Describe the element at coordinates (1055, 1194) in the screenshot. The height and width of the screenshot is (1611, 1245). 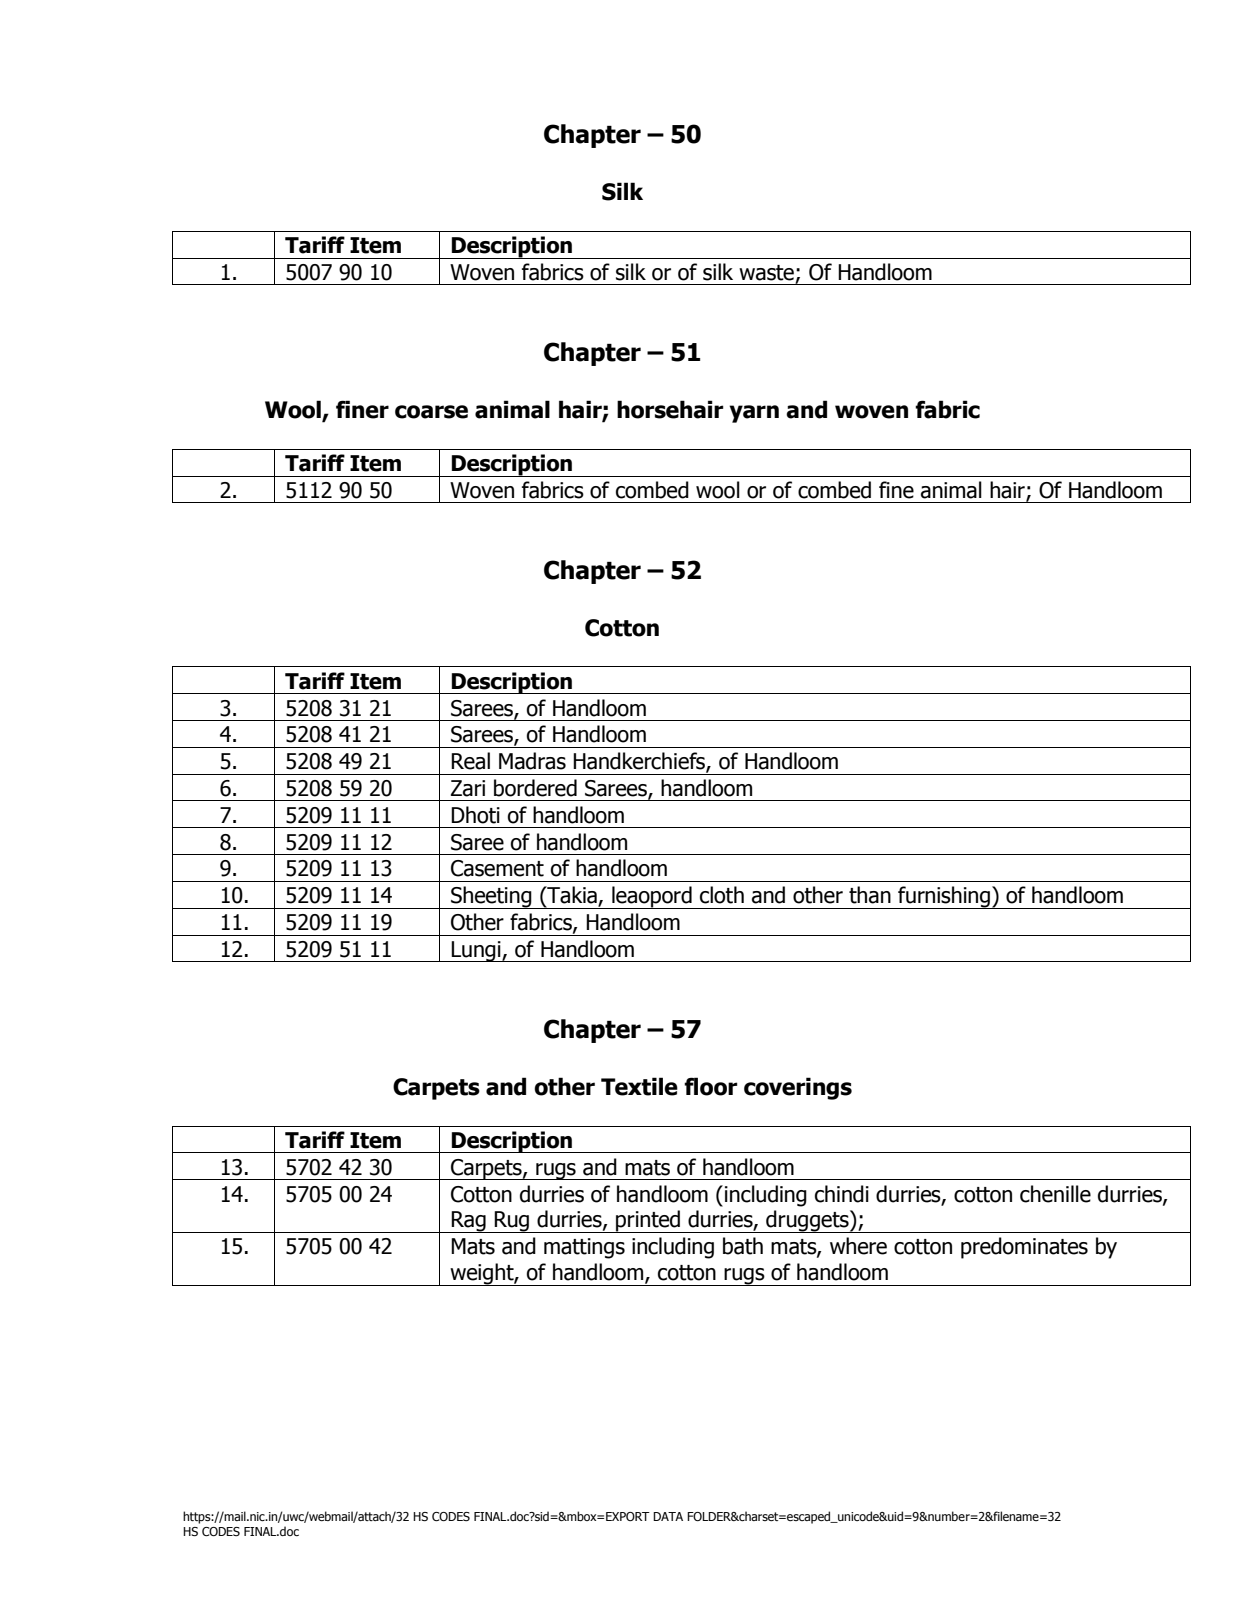
I see `chenille` at that location.
